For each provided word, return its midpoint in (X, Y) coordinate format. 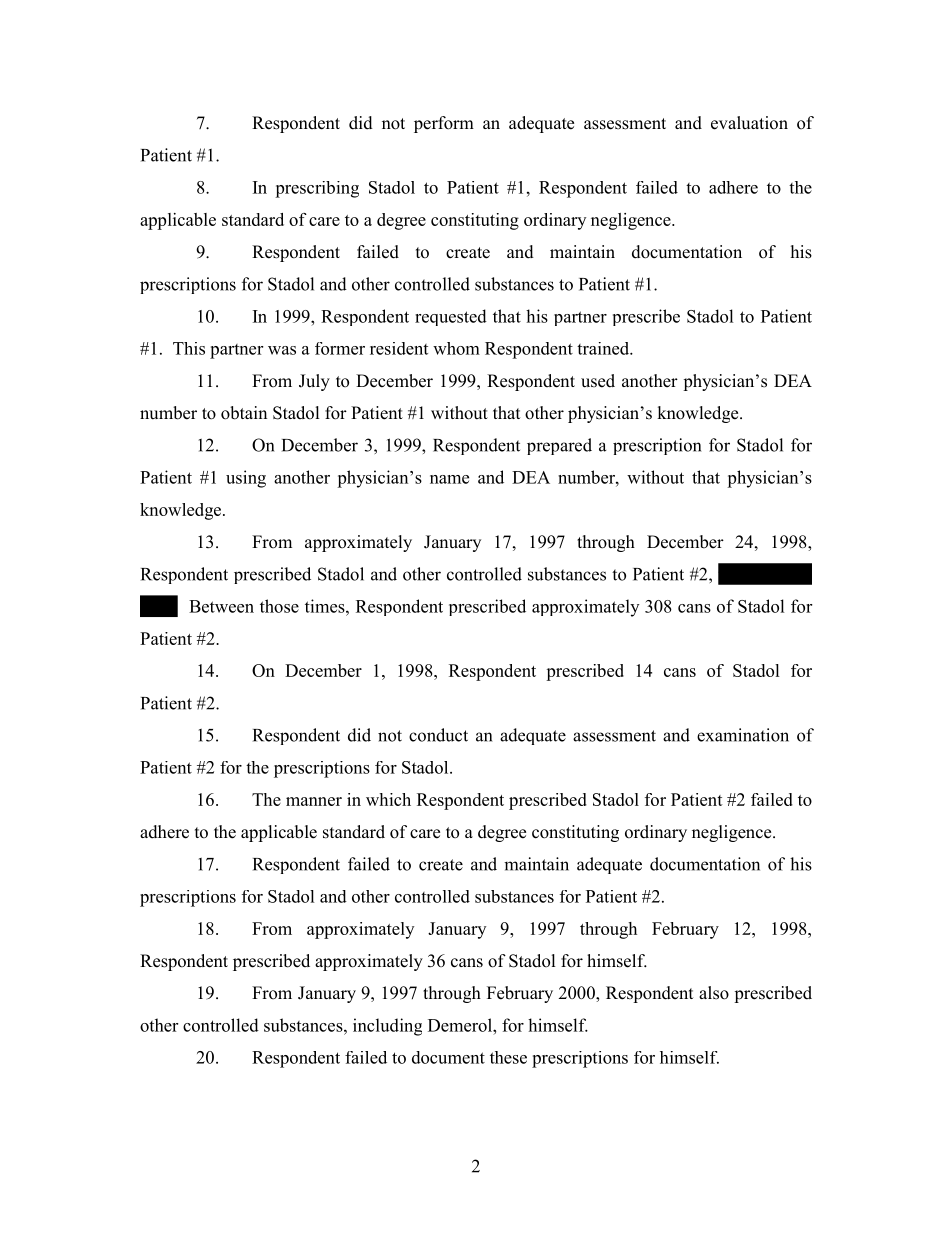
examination (743, 735)
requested (451, 317)
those (279, 606)
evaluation (749, 123)
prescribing (317, 189)
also (714, 993)
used (598, 381)
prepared (559, 446)
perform (444, 124)
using (246, 479)
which (388, 799)
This (189, 348)
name (449, 479)
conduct (438, 735)
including (387, 1027)
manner (314, 801)
